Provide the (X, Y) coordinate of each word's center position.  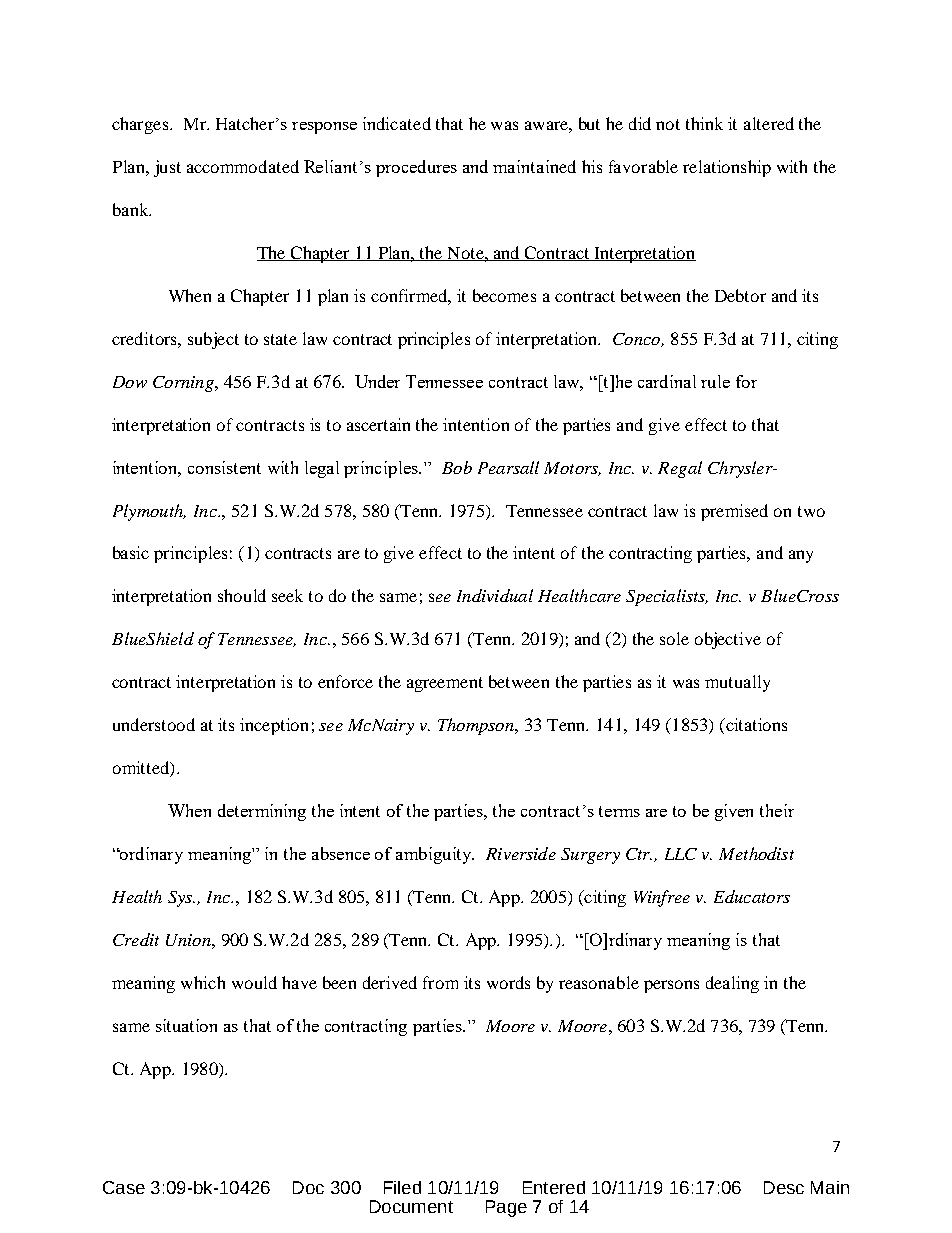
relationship (727, 168)
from (440, 982)
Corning (184, 384)
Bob (457, 467)
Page (506, 1208)
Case (124, 1187)
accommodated (243, 166)
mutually (737, 683)
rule (715, 381)
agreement (445, 684)
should (242, 595)
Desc (784, 1187)
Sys (181, 899)
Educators (752, 896)
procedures (416, 168)
